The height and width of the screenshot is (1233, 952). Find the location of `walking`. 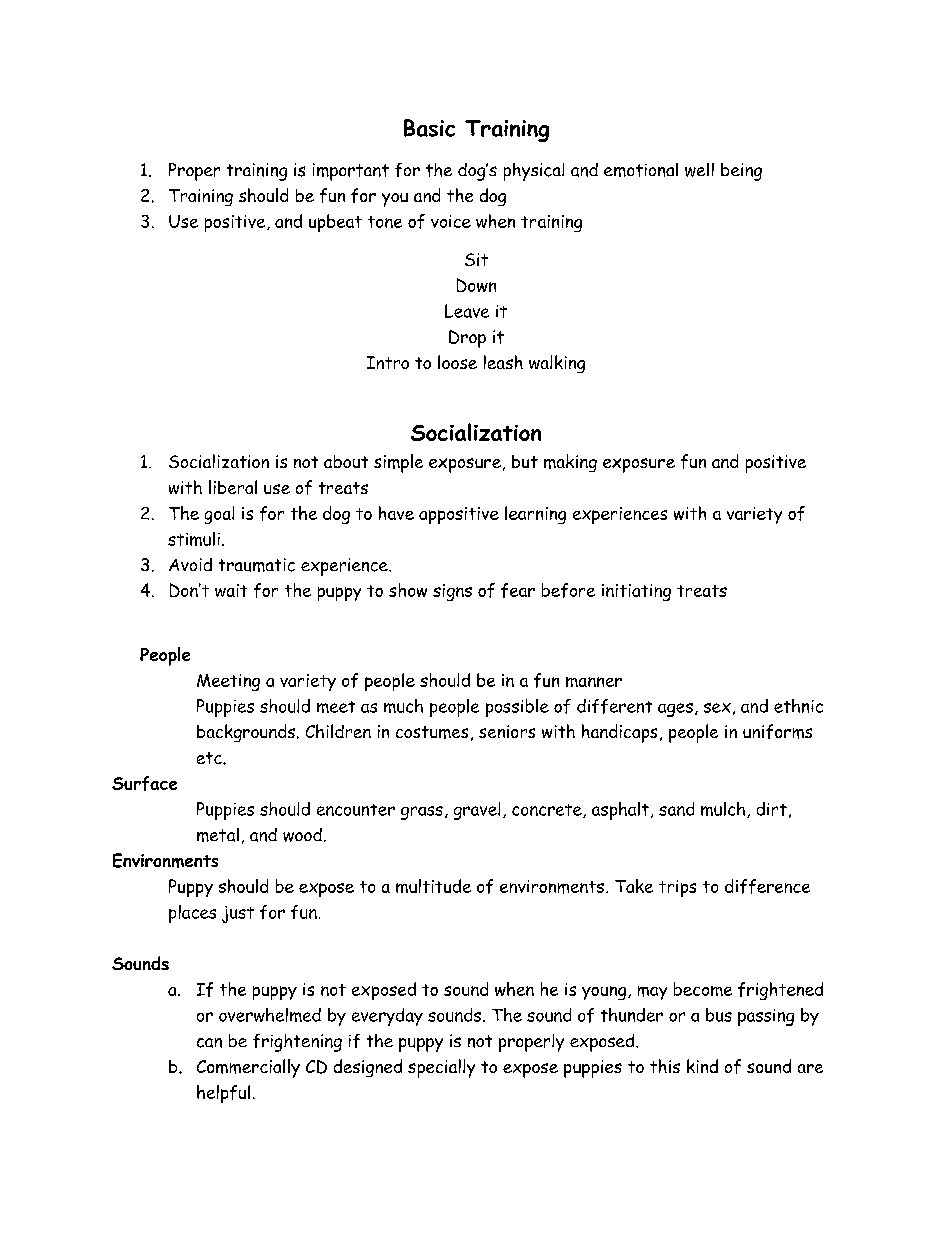

walking is located at coordinates (557, 364).
